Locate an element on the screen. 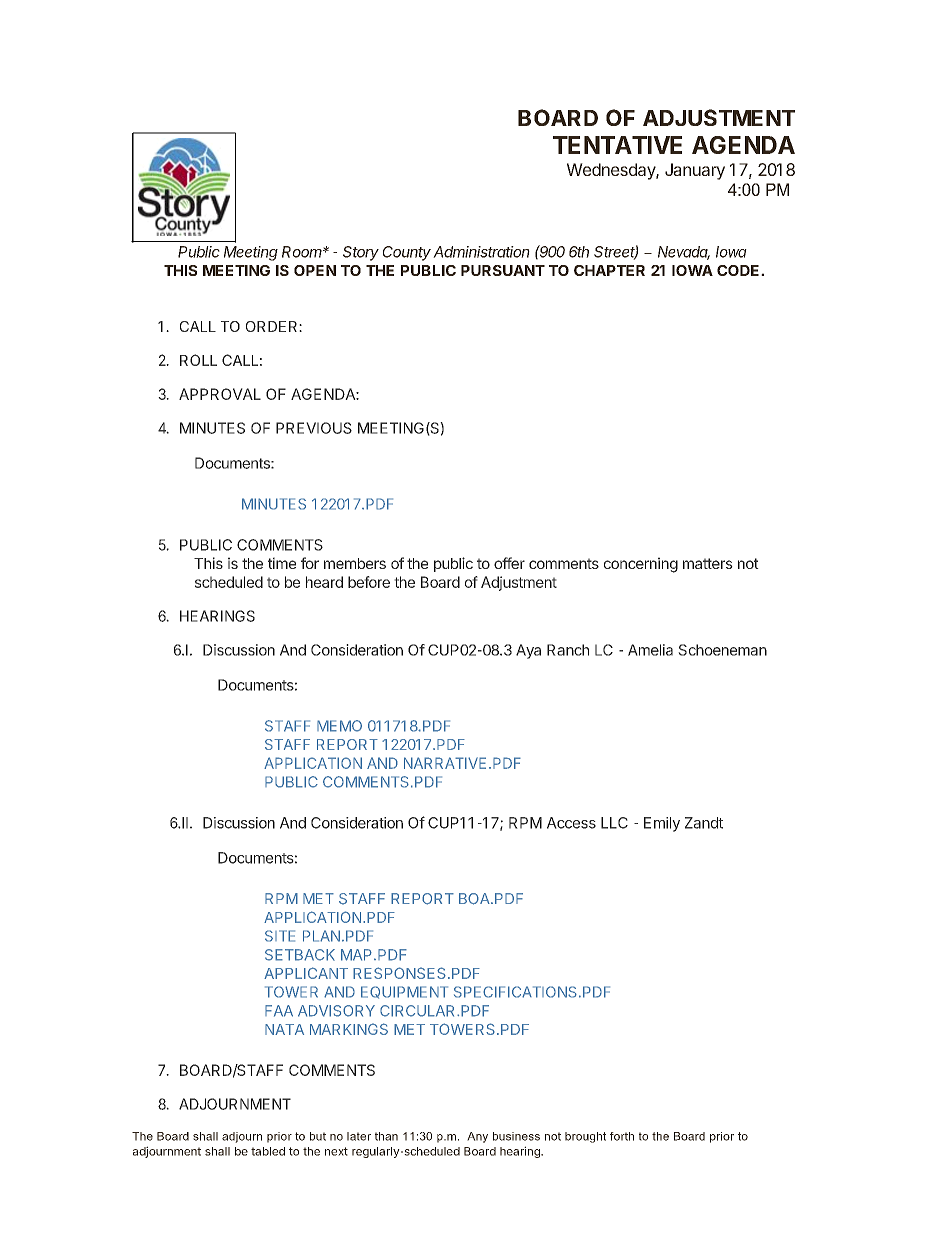 The width and height of the screenshot is (952, 1233). January is located at coordinates (695, 171).
